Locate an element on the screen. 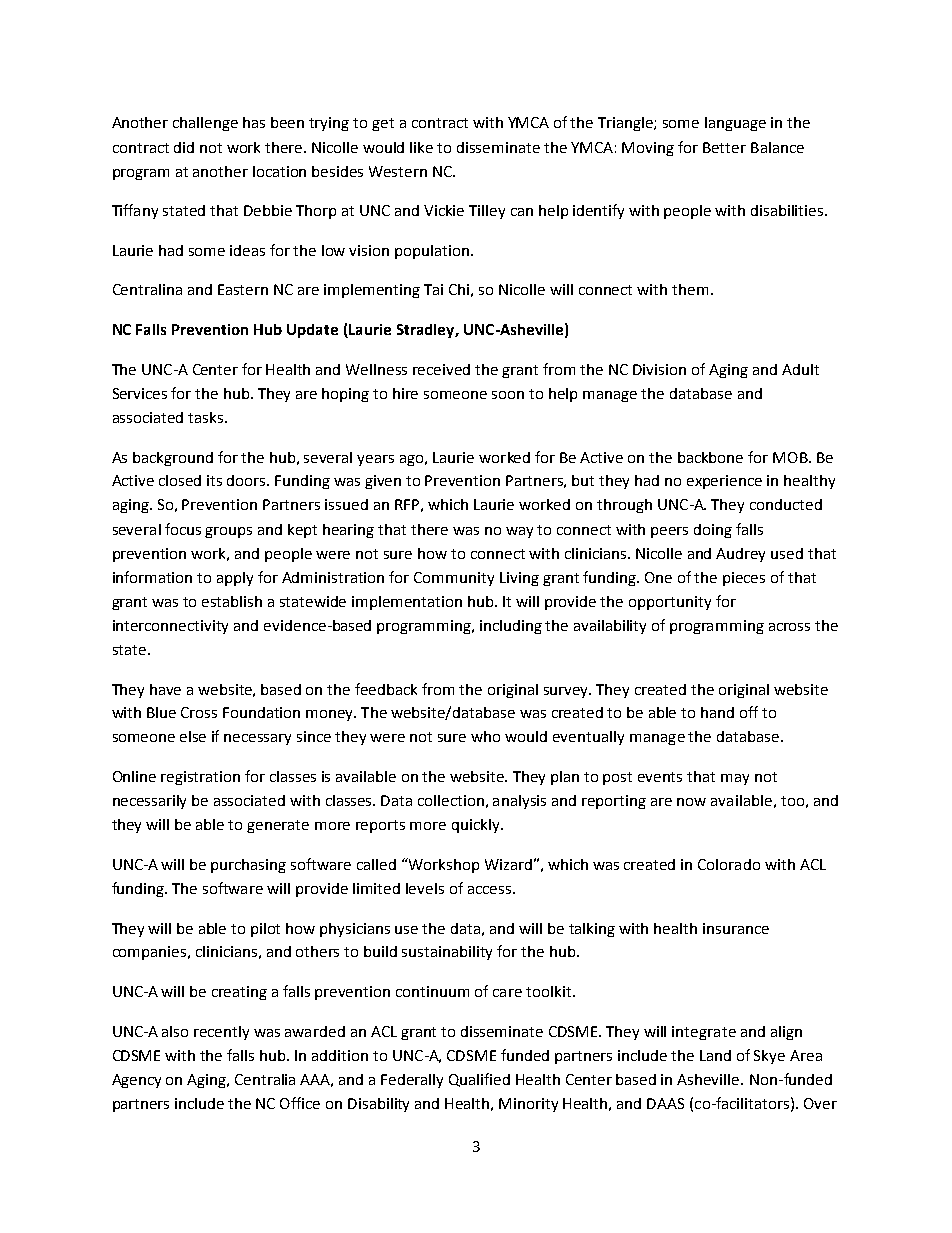 The height and width of the screenshot is (1233, 952). backbone is located at coordinates (710, 457).
